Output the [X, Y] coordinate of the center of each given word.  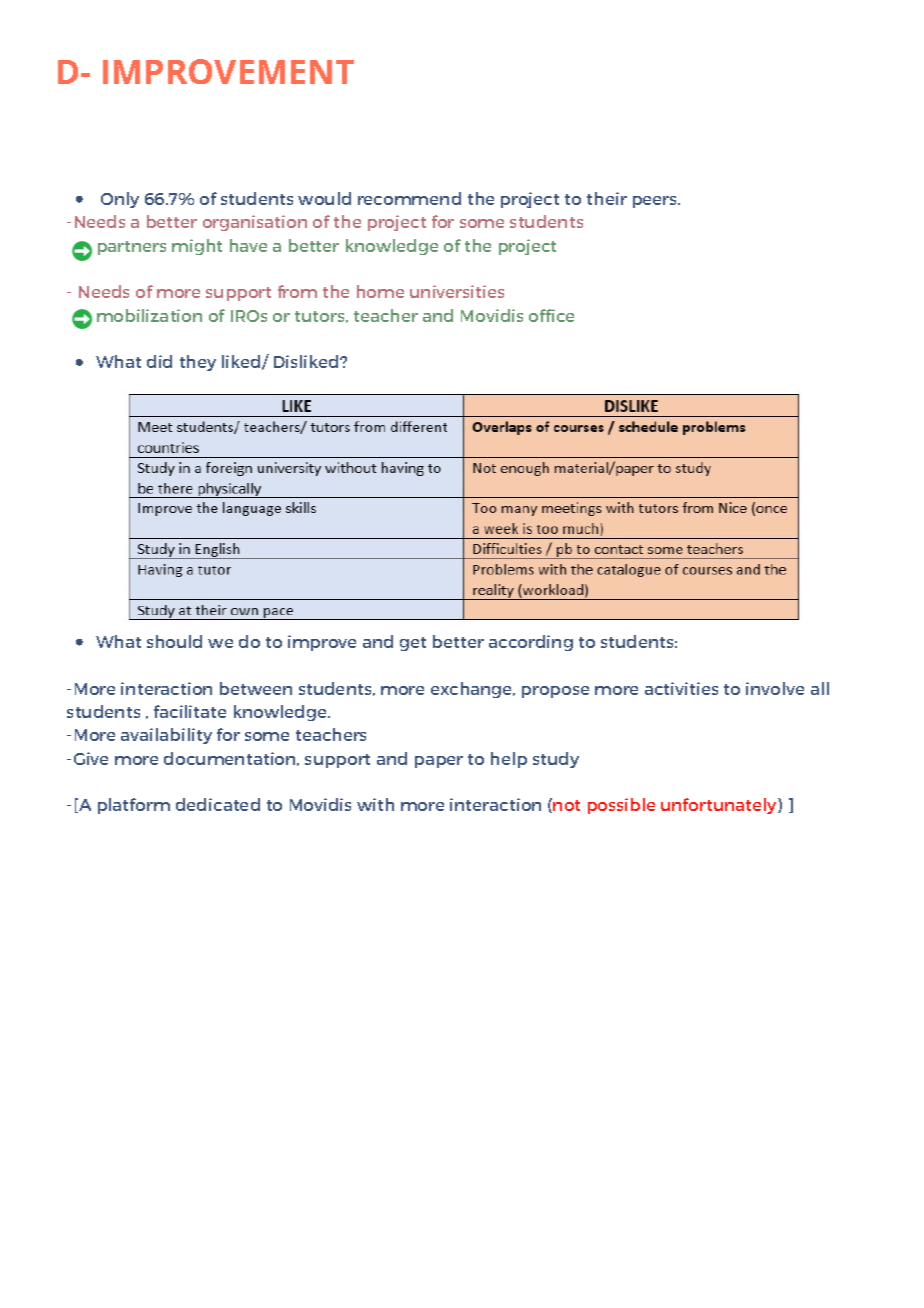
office [551, 315]
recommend [409, 198]
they [198, 363]
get [413, 644]
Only [120, 200]
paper [439, 762]
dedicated [218, 804]
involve [775, 688]
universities [457, 291]
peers [656, 202]
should [174, 641]
